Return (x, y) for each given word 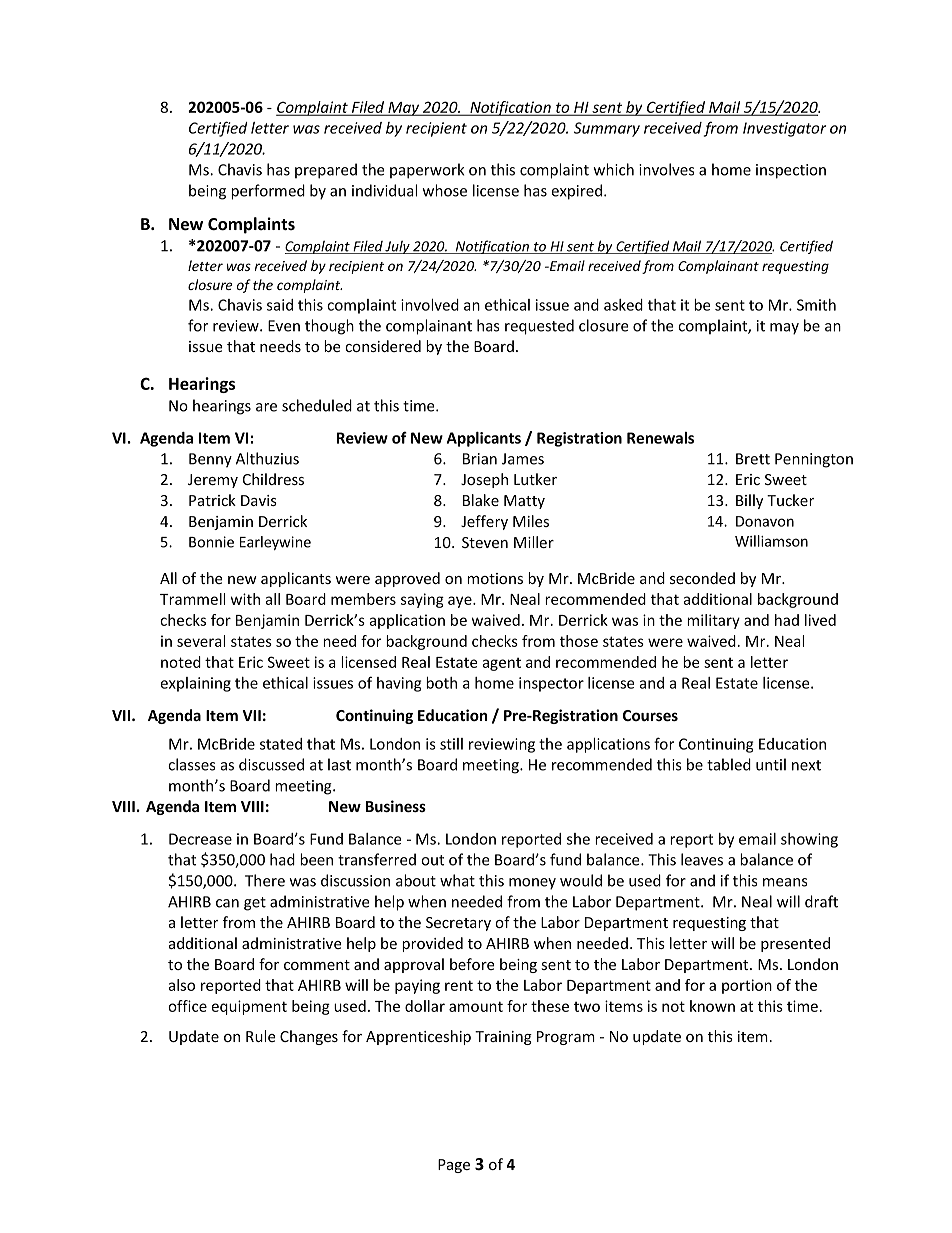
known (712, 1006)
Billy (749, 501)
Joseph (484, 480)
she (578, 839)
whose (445, 190)
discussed (271, 764)
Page (454, 1166)
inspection (791, 171)
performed (268, 192)
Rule (261, 1036)
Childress (273, 479)
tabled (729, 764)
